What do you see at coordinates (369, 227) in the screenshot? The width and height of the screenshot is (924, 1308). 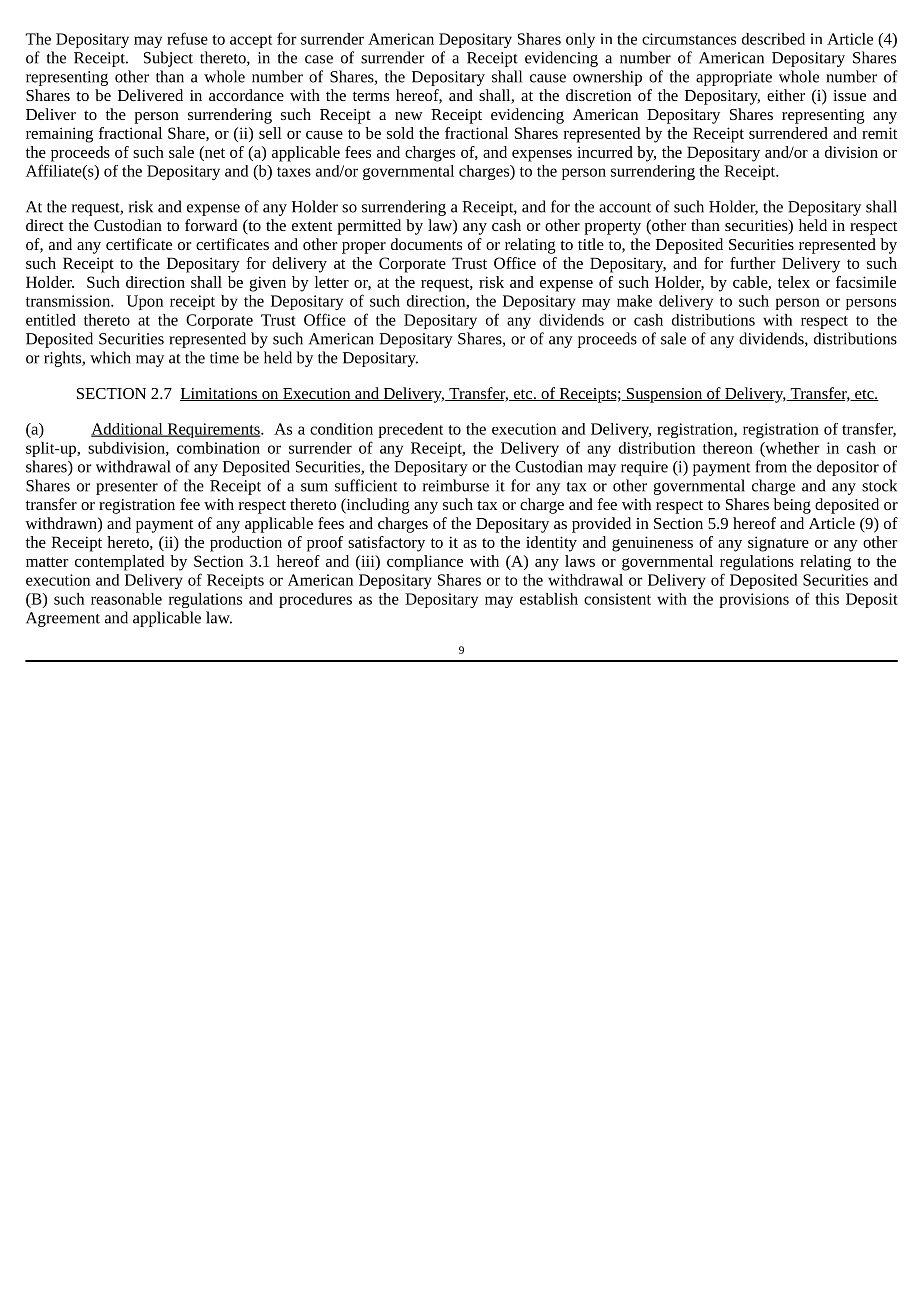 I see `permitted` at bounding box center [369, 227].
